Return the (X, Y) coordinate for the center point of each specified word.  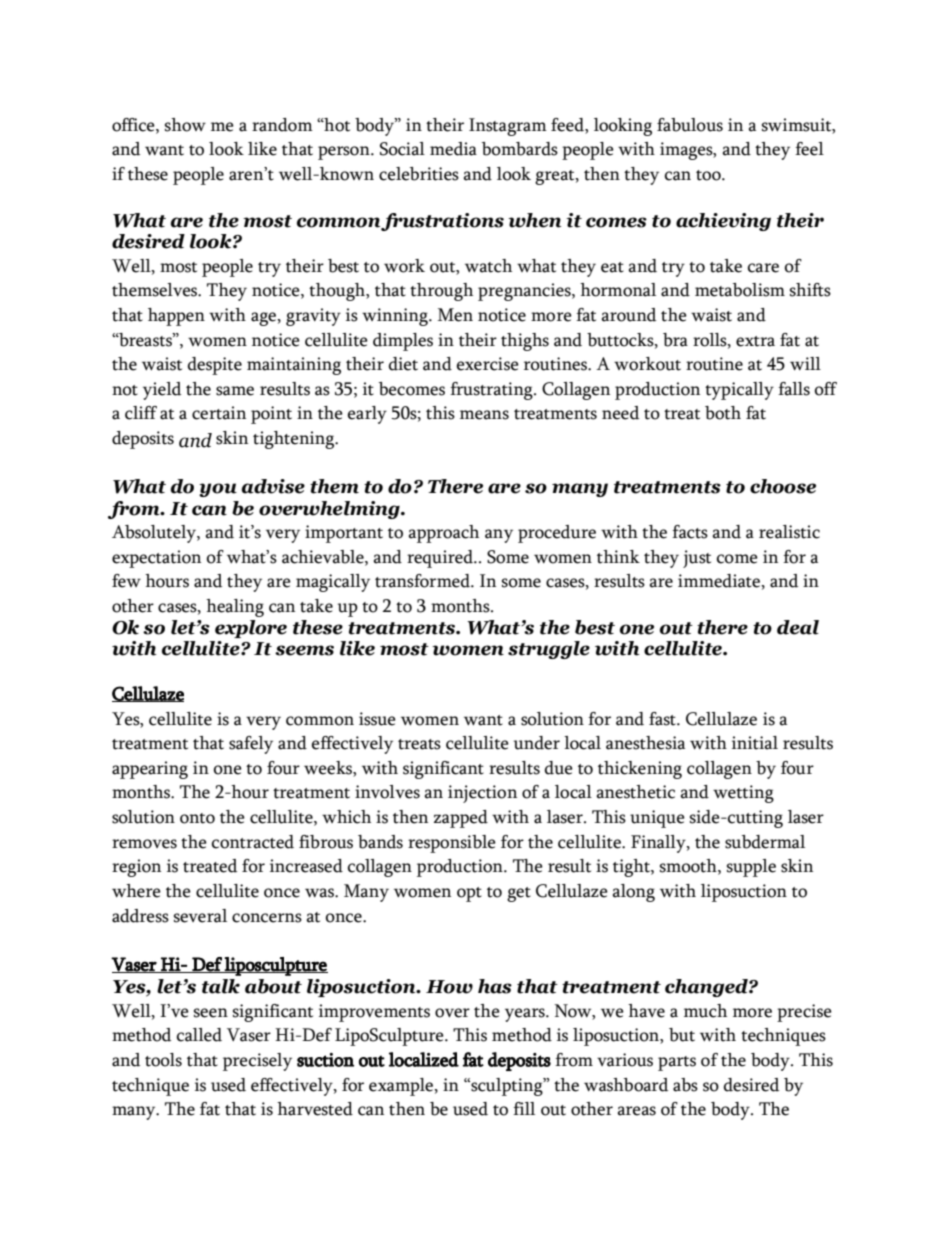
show (185, 125)
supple (751, 868)
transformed (423, 581)
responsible (452, 844)
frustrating (492, 391)
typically (739, 391)
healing (235, 608)
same (235, 391)
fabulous (690, 125)
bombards (520, 149)
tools (163, 1060)
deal (798, 627)
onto (197, 818)
